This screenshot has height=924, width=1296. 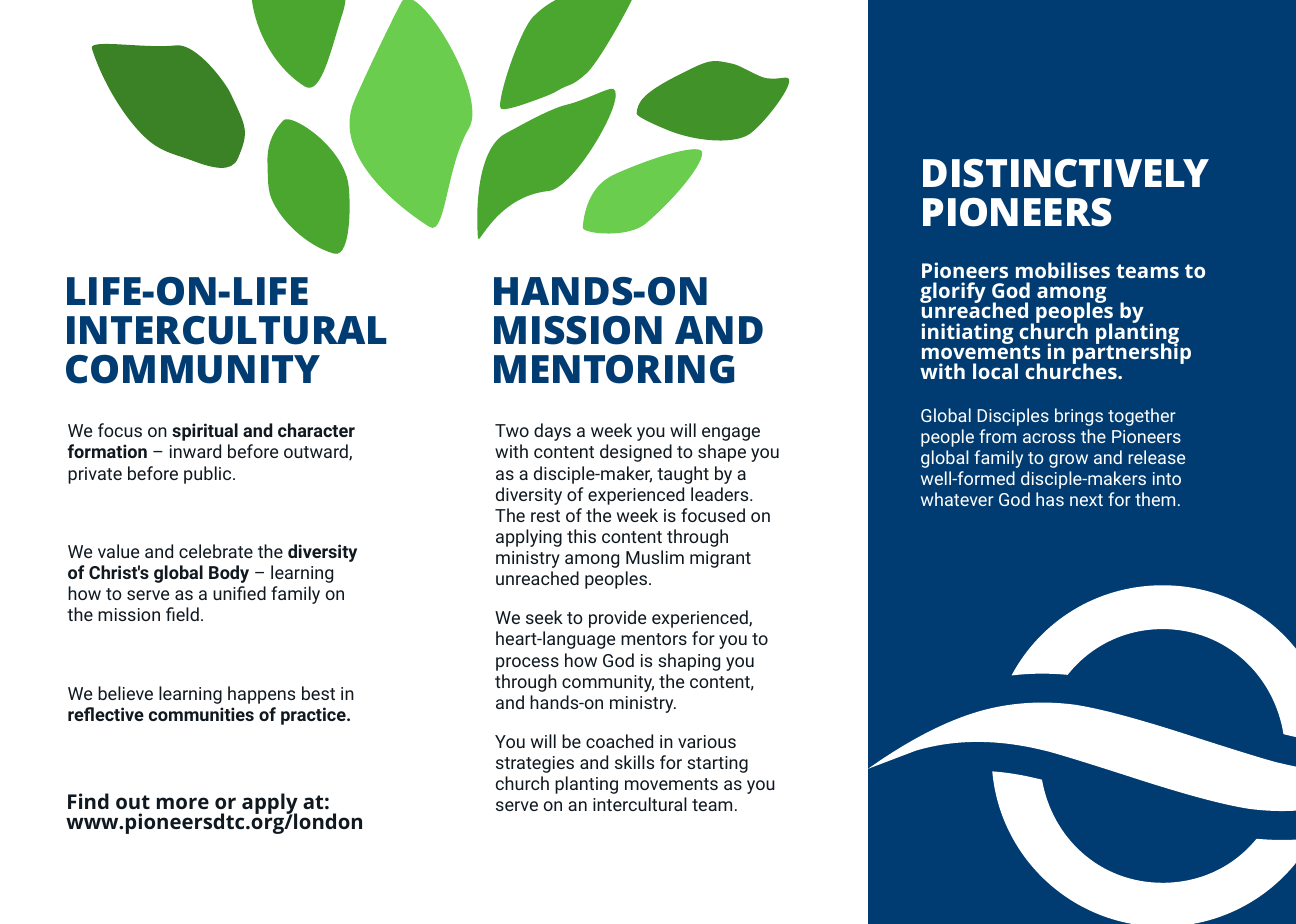 I want to click on designed, so click(x=636, y=453).
